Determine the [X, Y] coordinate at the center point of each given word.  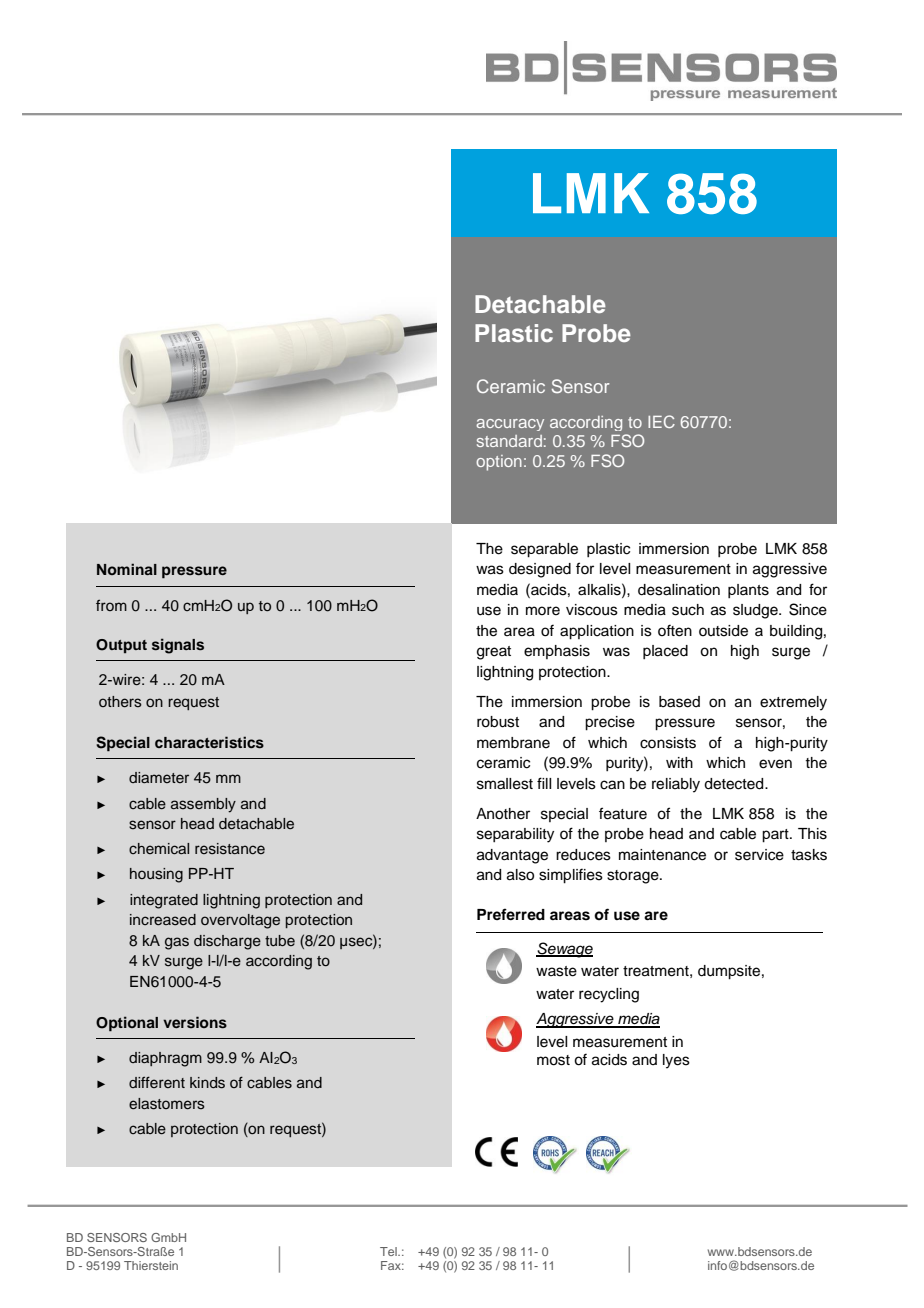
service [759, 855]
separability [515, 835]
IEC [661, 421]
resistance [230, 849]
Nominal [127, 569]
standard [509, 441]
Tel [389, 1251]
